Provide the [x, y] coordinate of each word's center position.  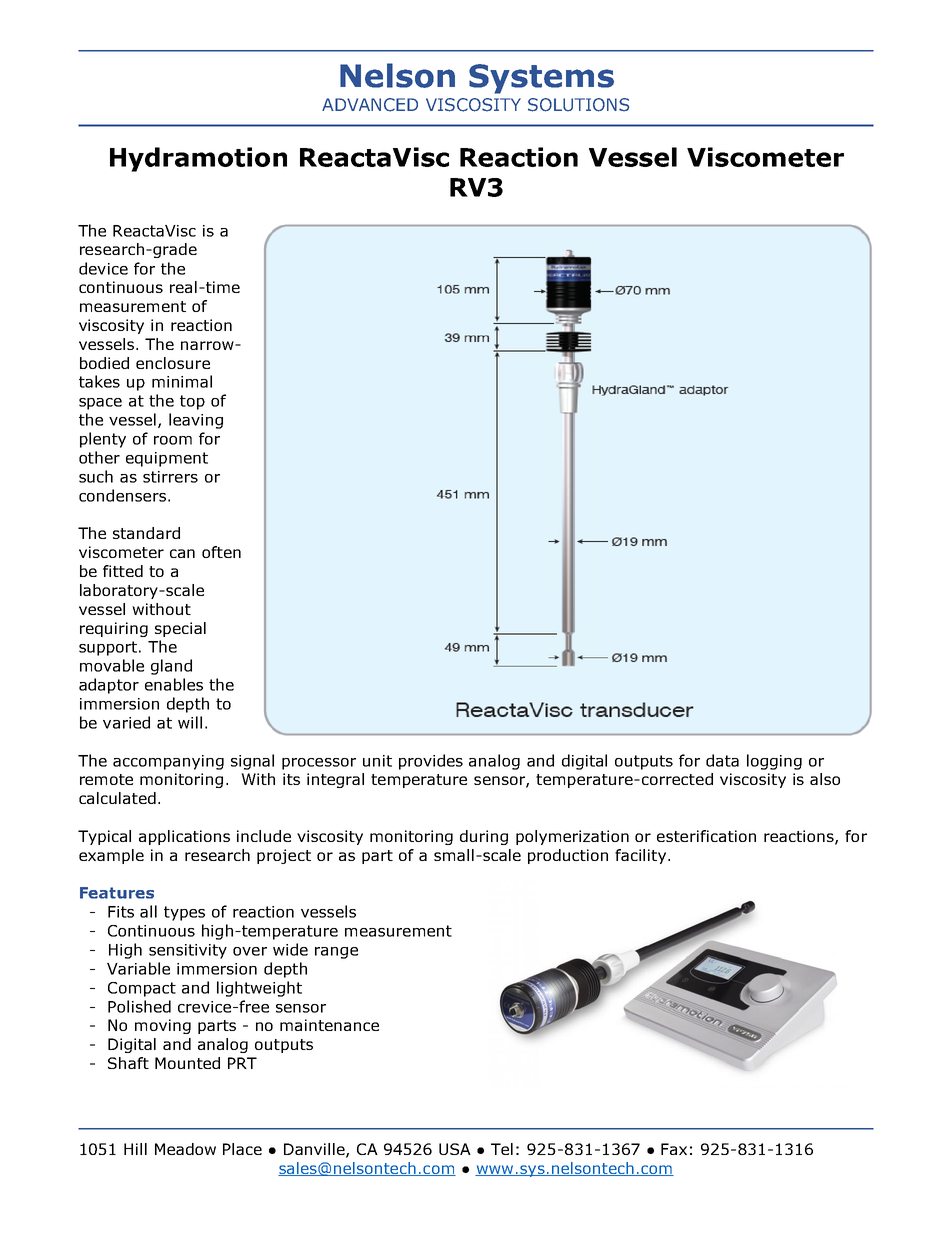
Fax [674, 1149]
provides [431, 762]
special [180, 629]
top [192, 402]
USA [455, 1149]
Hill [135, 1149]
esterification [706, 836]
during [484, 837]
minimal [182, 381]
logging [774, 762]
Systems [541, 79]
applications [184, 837]
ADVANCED [370, 105]
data [722, 760]
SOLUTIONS [578, 105]
